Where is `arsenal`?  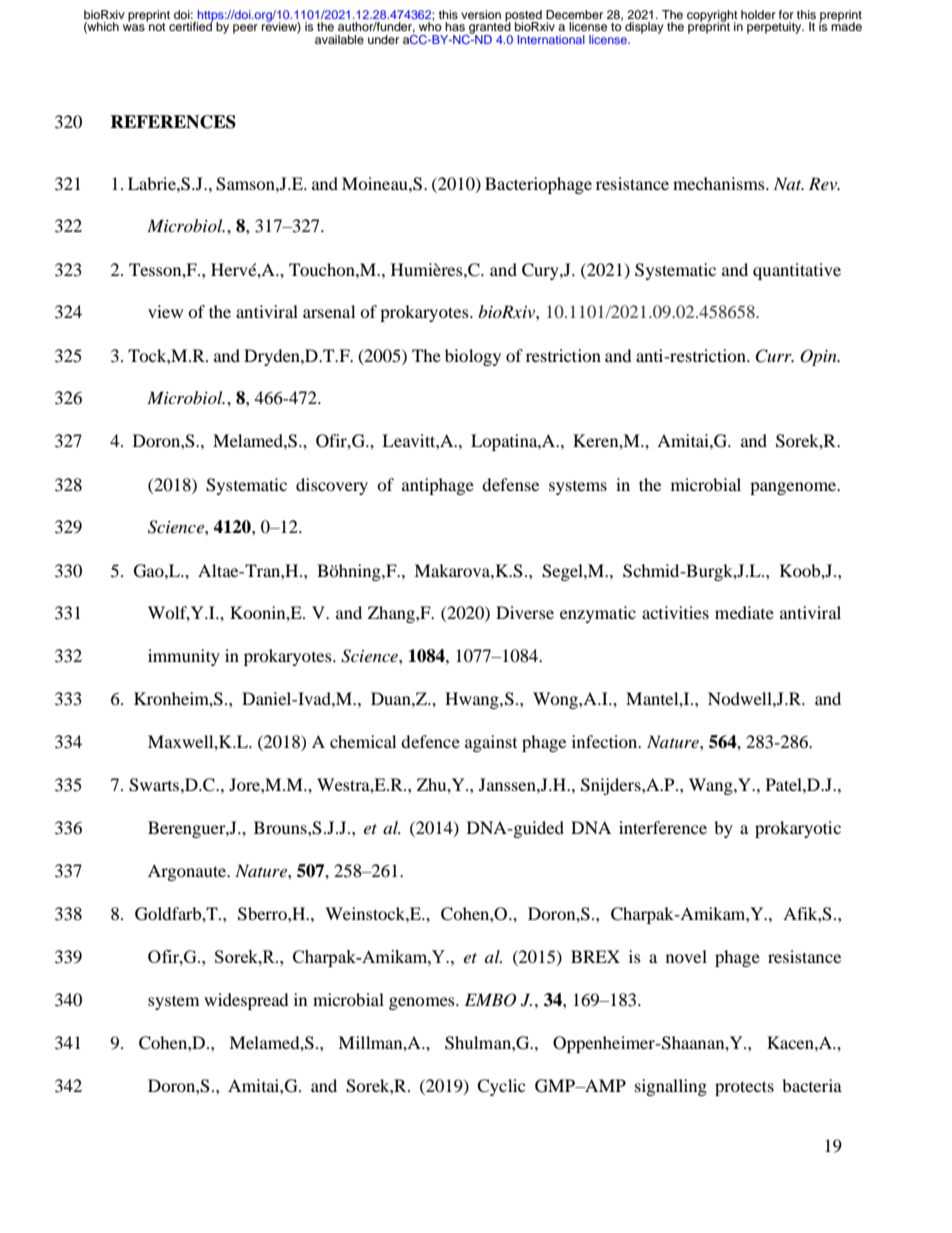
arsenal is located at coordinates (329, 311).
